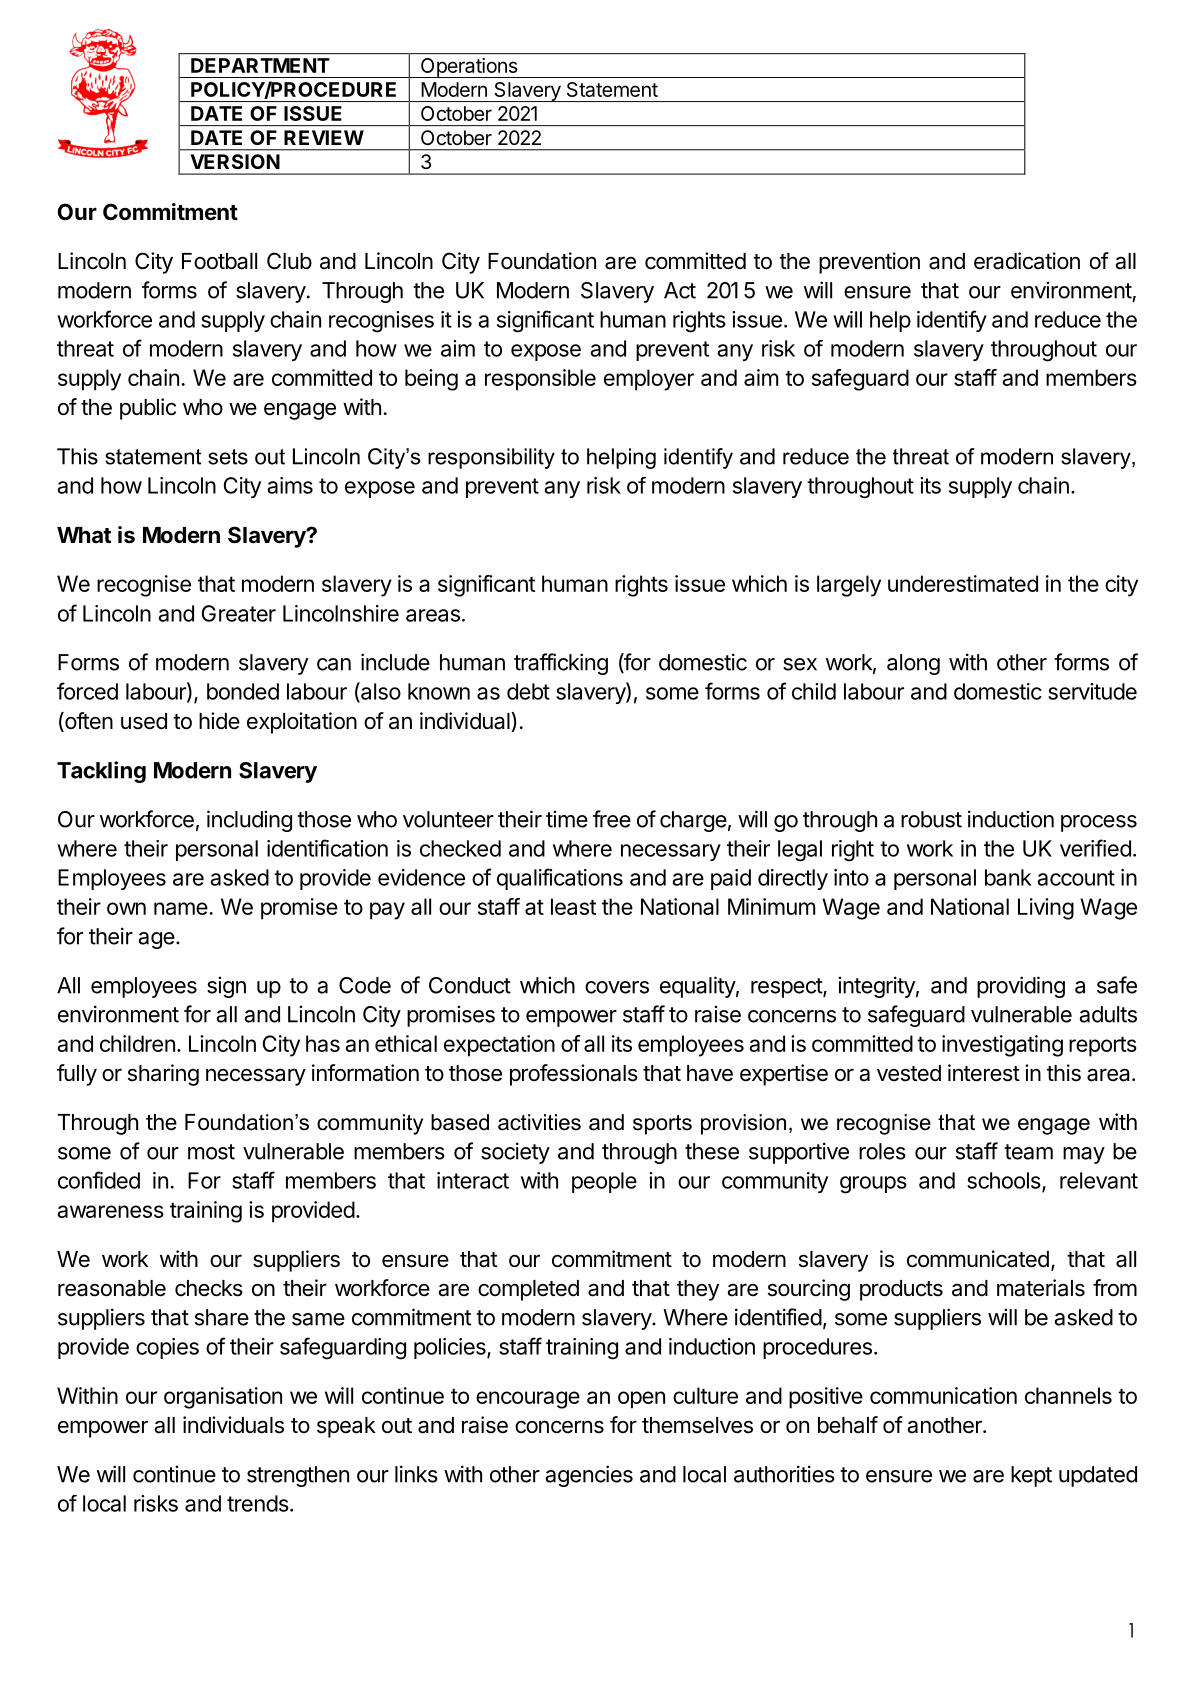 The height and width of the screenshot is (1689, 1194). What do you see at coordinates (249, 821) in the screenshot?
I see `including` at bounding box center [249, 821].
